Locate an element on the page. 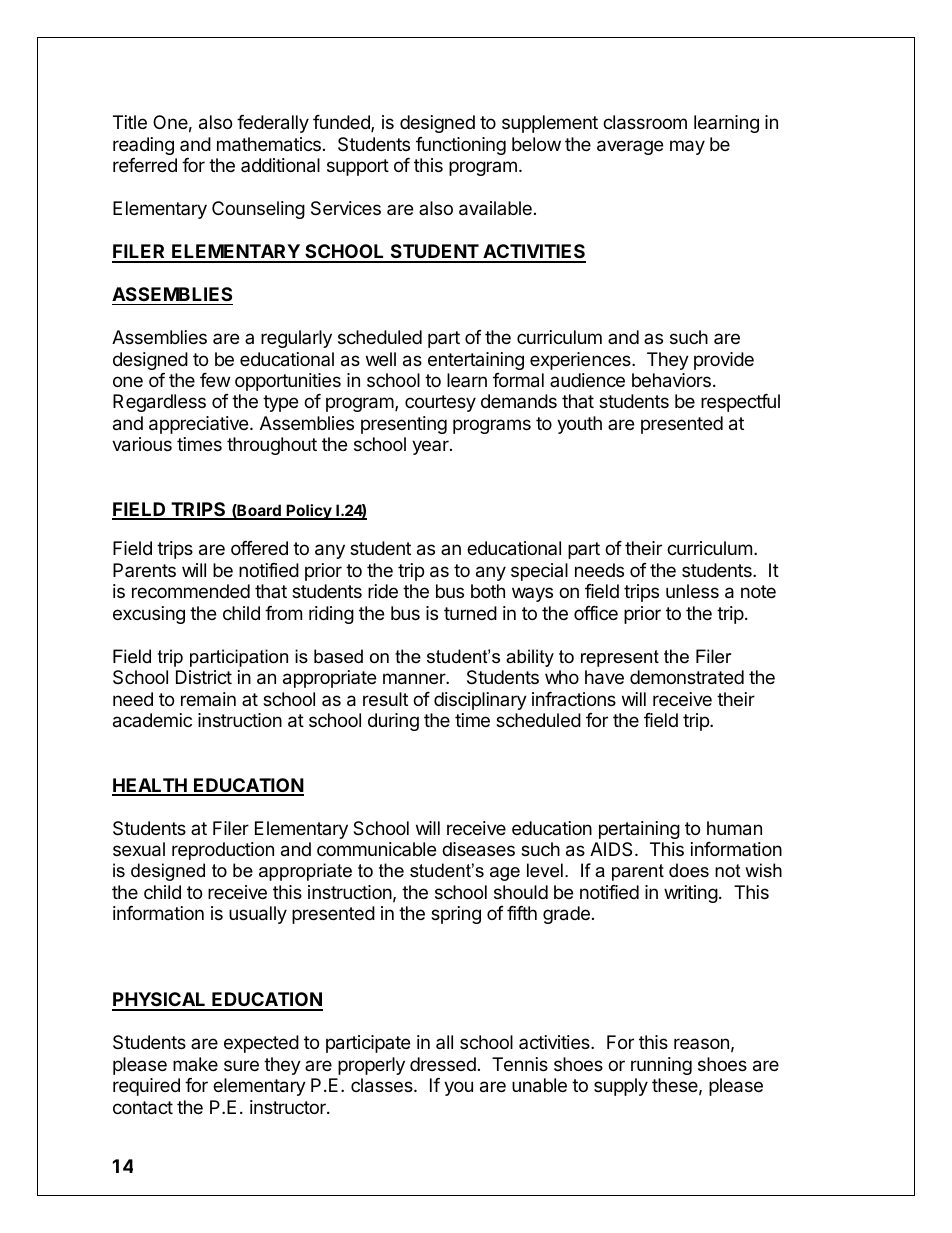 Image resolution: width=952 pixels, height=1233 pixels. dressed is located at coordinates (443, 1064).
